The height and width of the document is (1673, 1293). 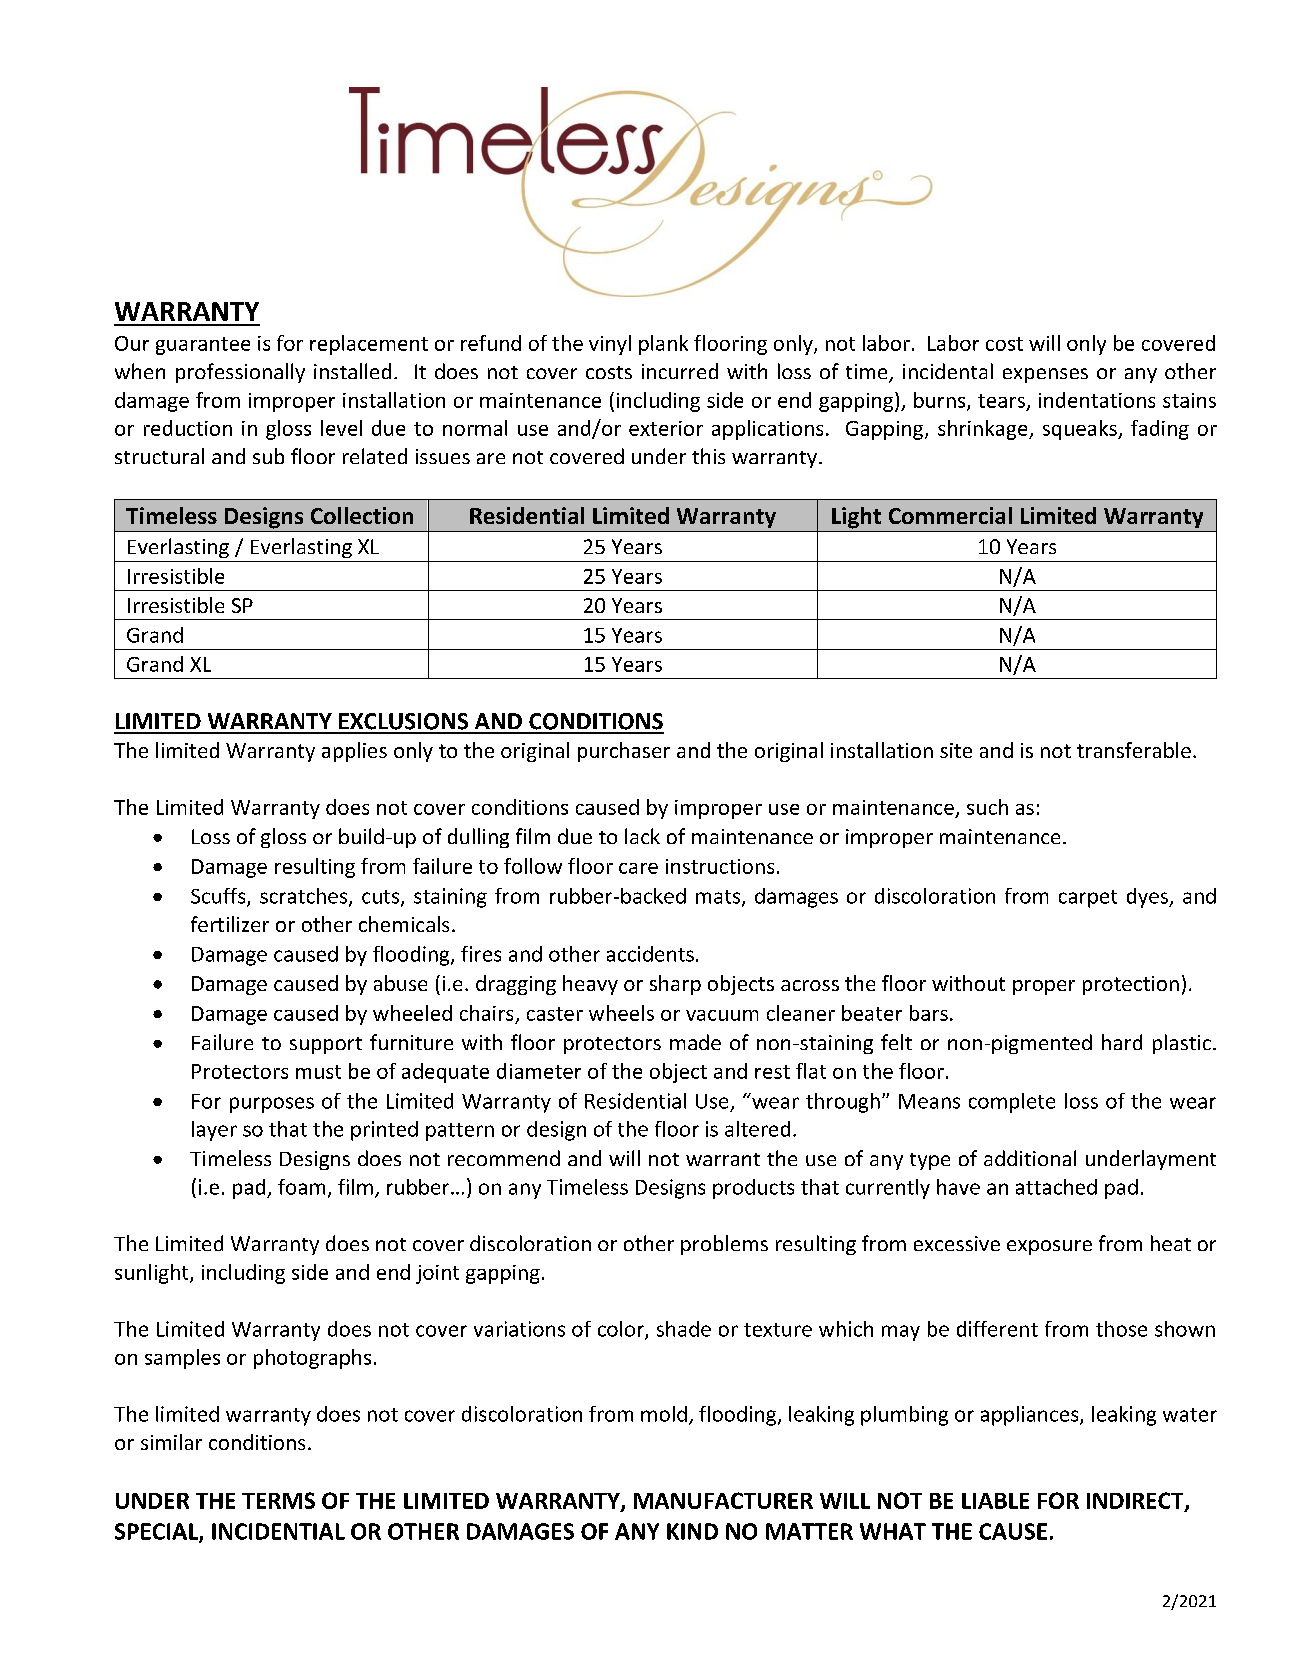 What do you see at coordinates (1049, 1247) in the document?
I see `exposure` at bounding box center [1049, 1247].
